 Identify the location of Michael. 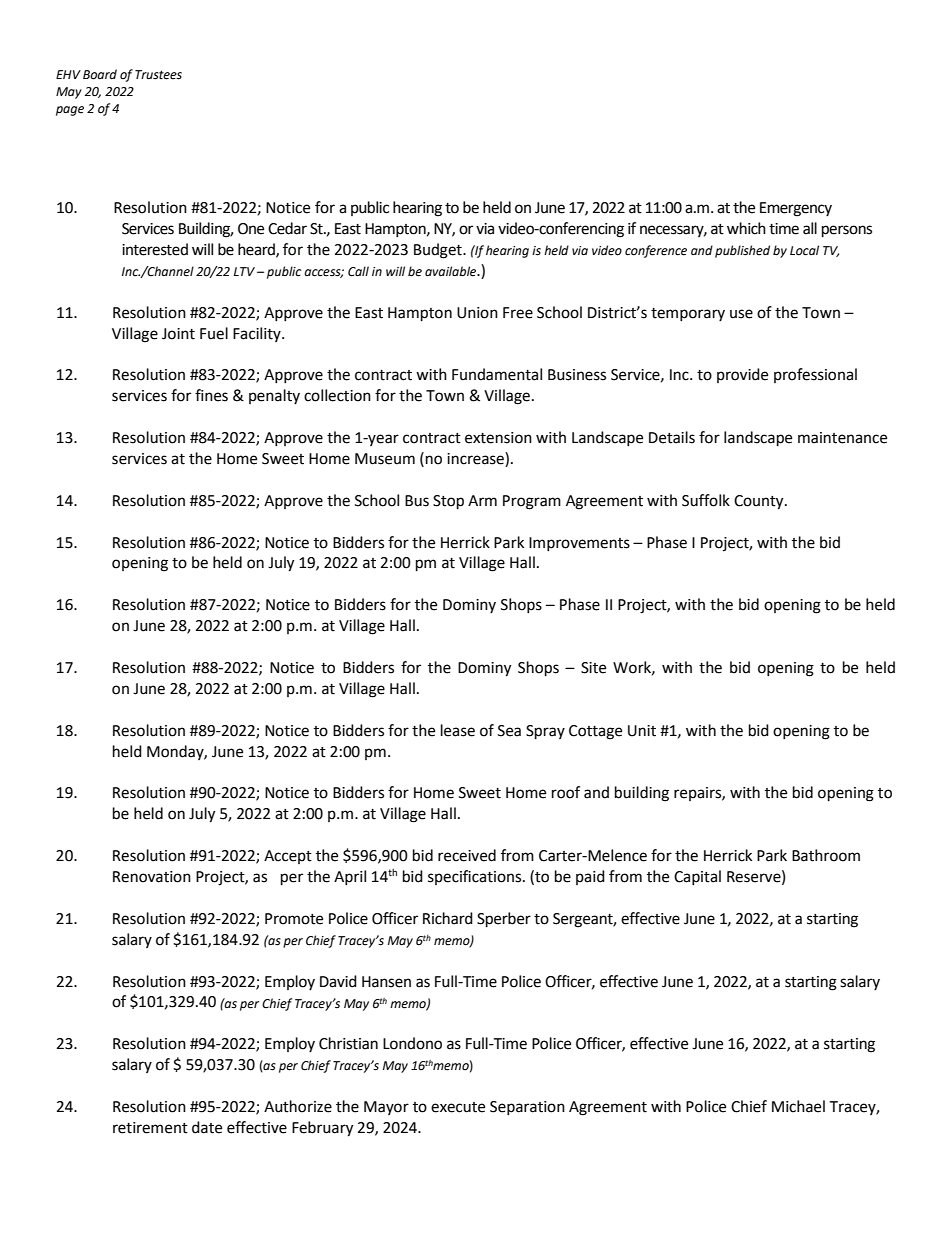
(798, 1106).
